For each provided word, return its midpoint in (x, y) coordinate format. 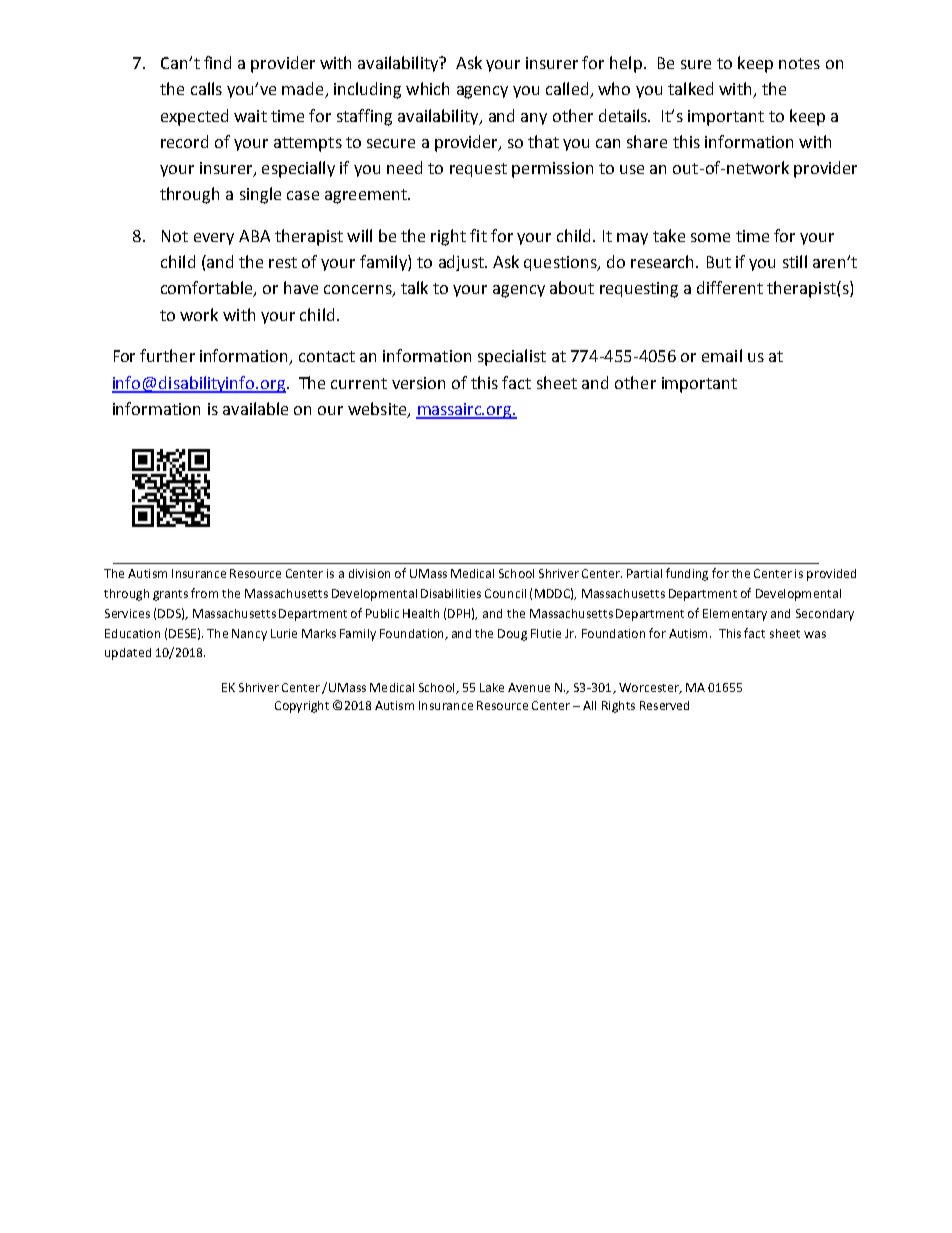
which (427, 88)
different (730, 287)
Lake (492, 687)
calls (206, 88)
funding (687, 574)
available (255, 408)
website (378, 410)
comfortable (208, 289)
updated (128, 654)
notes (799, 63)
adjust (462, 263)
